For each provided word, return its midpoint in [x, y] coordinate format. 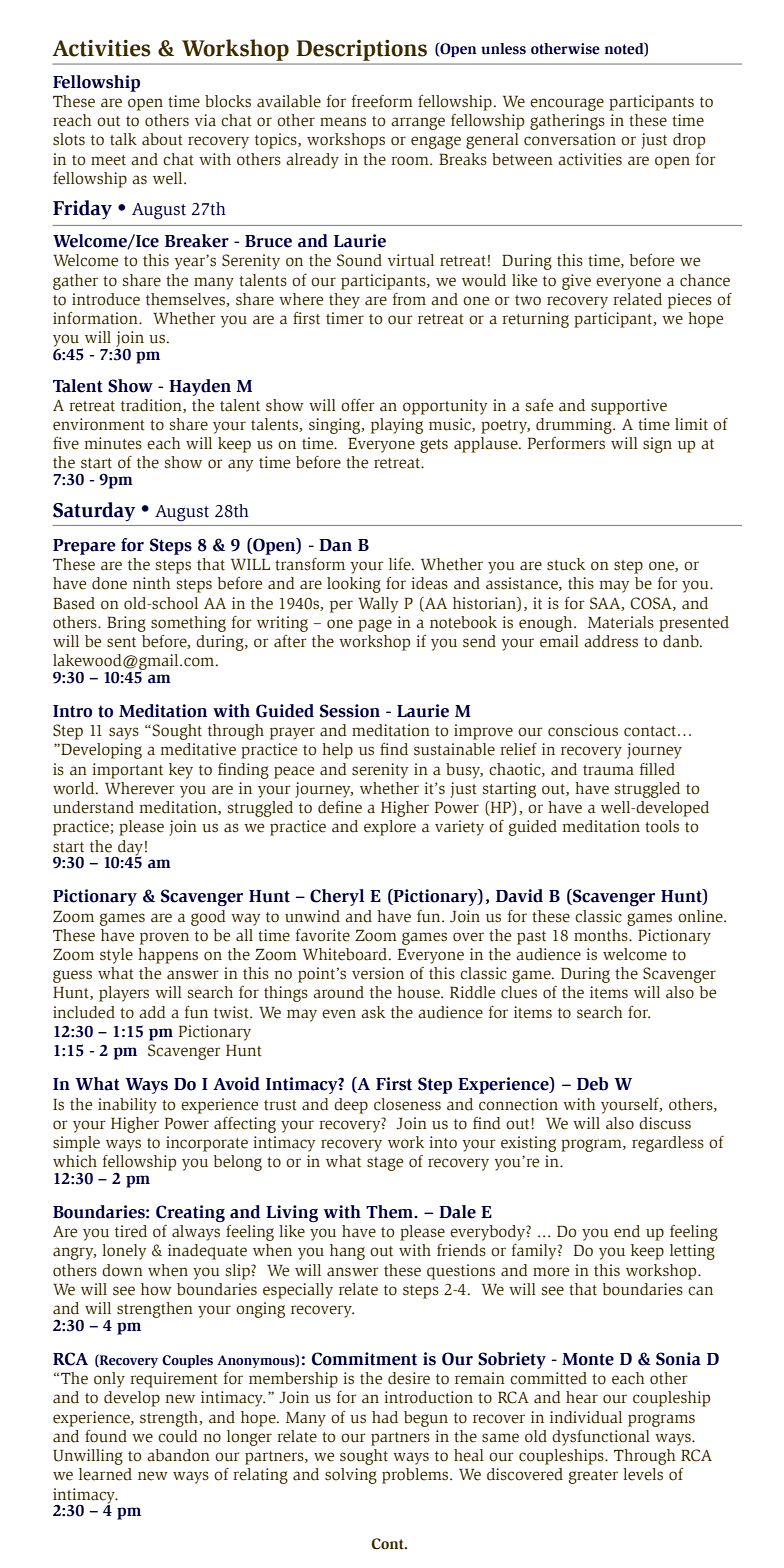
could [178, 1436]
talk [123, 139]
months [602, 935]
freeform [382, 101]
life [401, 564]
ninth [152, 583]
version [378, 973]
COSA [652, 604]
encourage [567, 104]
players [124, 994]
